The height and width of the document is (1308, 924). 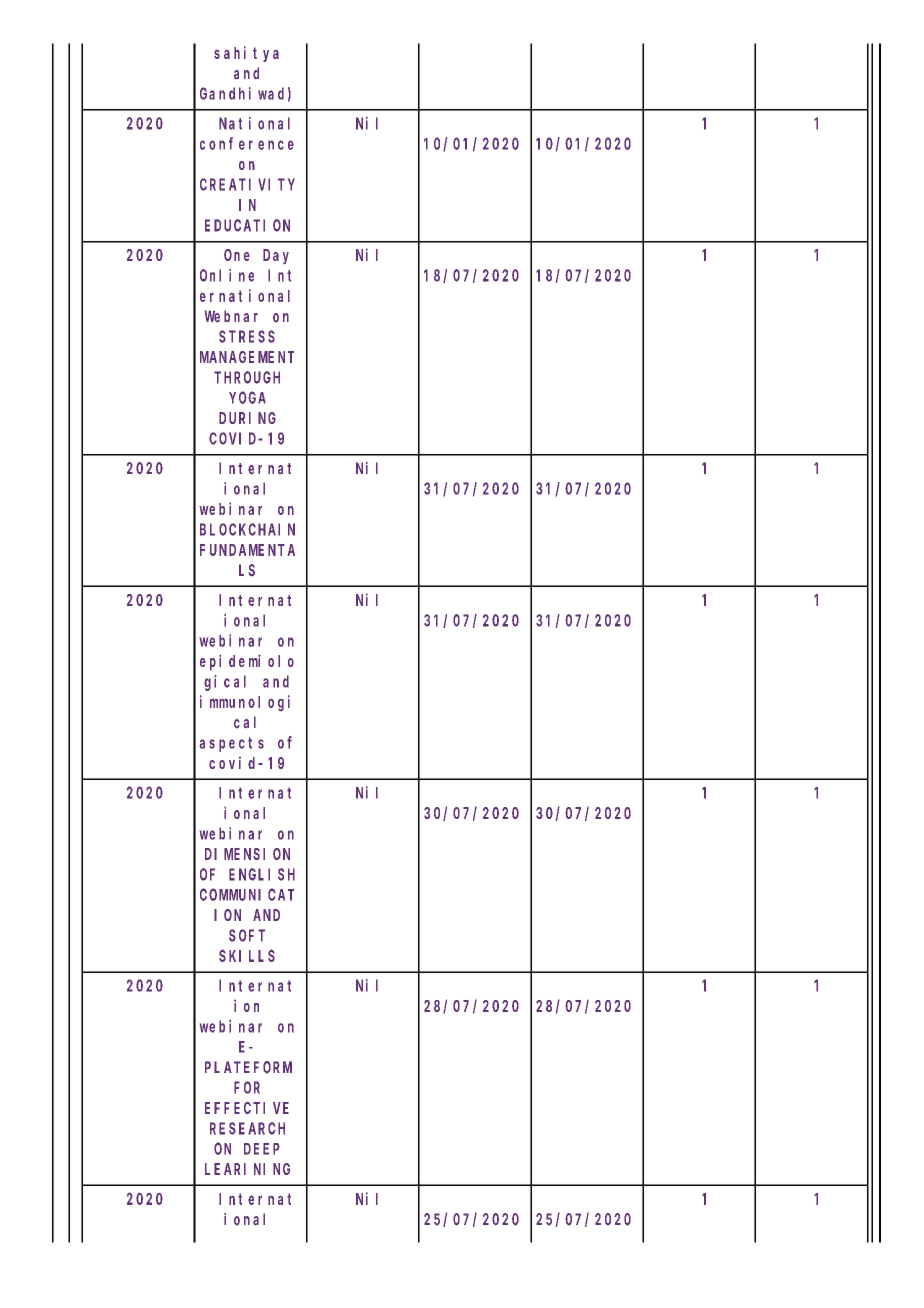 I want to click on EFFECTIVE, so click(x=247, y=1108).
